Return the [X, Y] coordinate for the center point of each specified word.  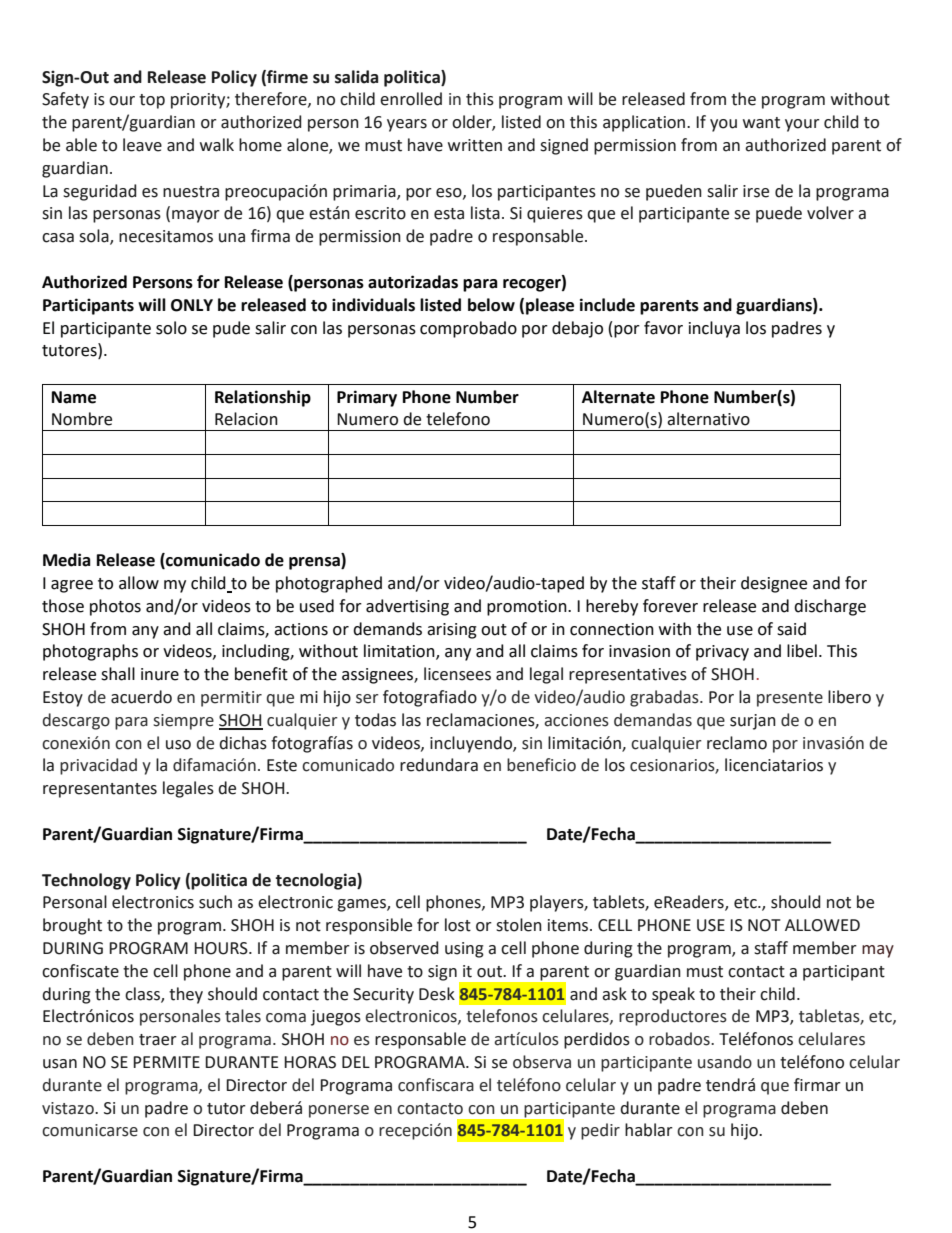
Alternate [618, 397]
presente [790, 699]
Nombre [82, 419]
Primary [367, 398]
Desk [437, 994]
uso [178, 745]
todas [375, 720]
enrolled [411, 99]
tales [243, 1016]
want [761, 123]
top [152, 101]
